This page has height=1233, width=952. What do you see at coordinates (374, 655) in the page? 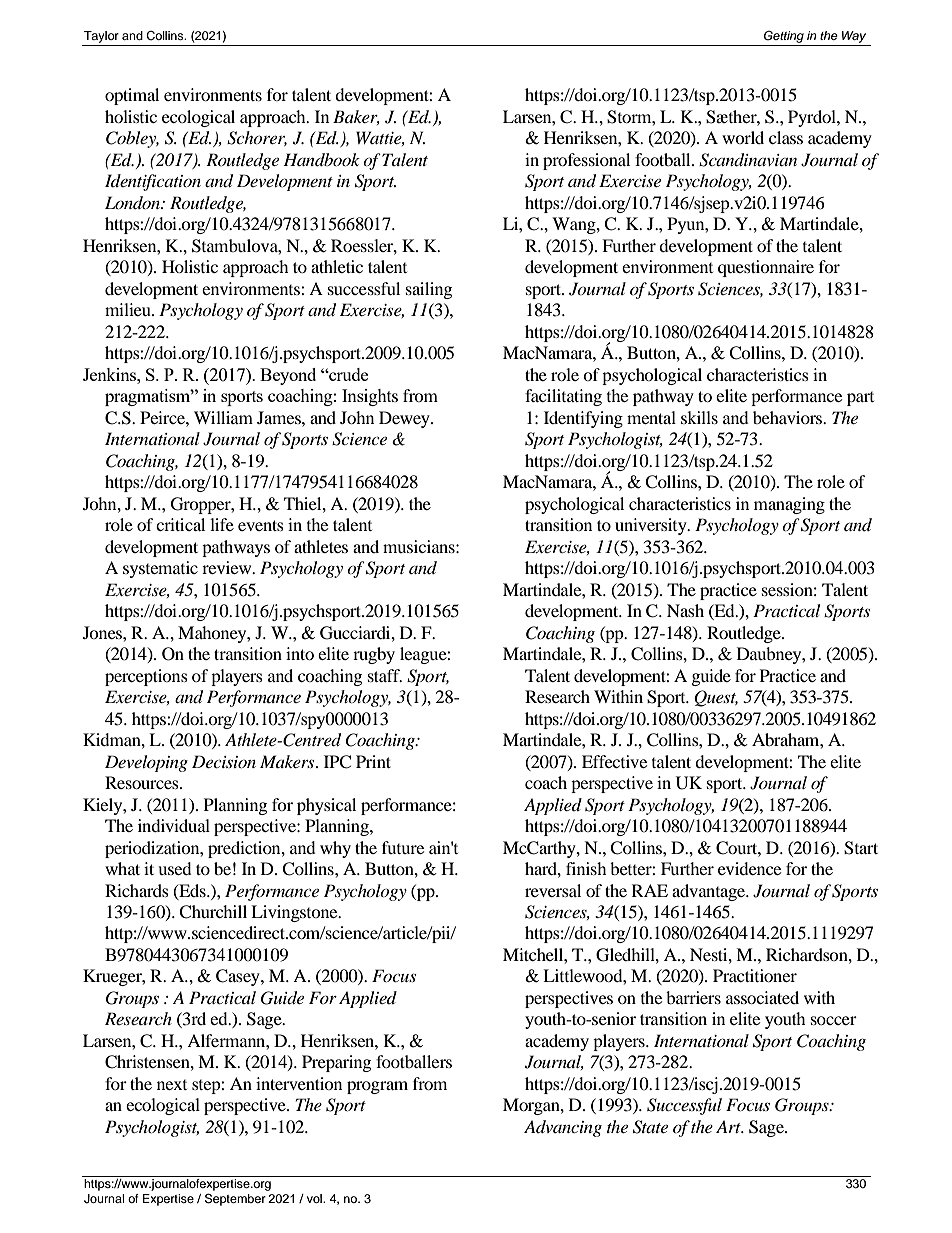
I see `rugby` at bounding box center [374, 655].
